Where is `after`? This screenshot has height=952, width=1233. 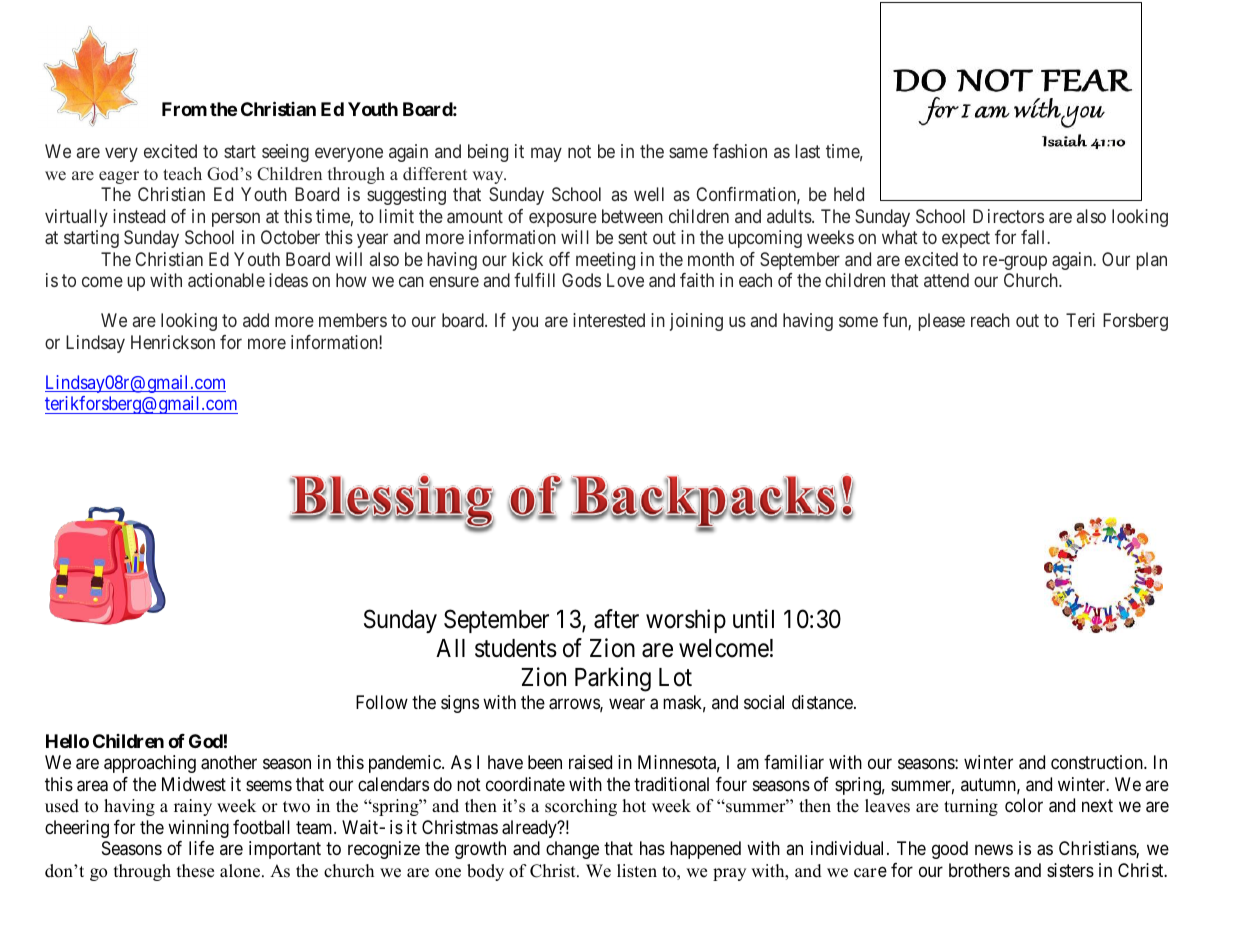
after is located at coordinates (616, 619).
